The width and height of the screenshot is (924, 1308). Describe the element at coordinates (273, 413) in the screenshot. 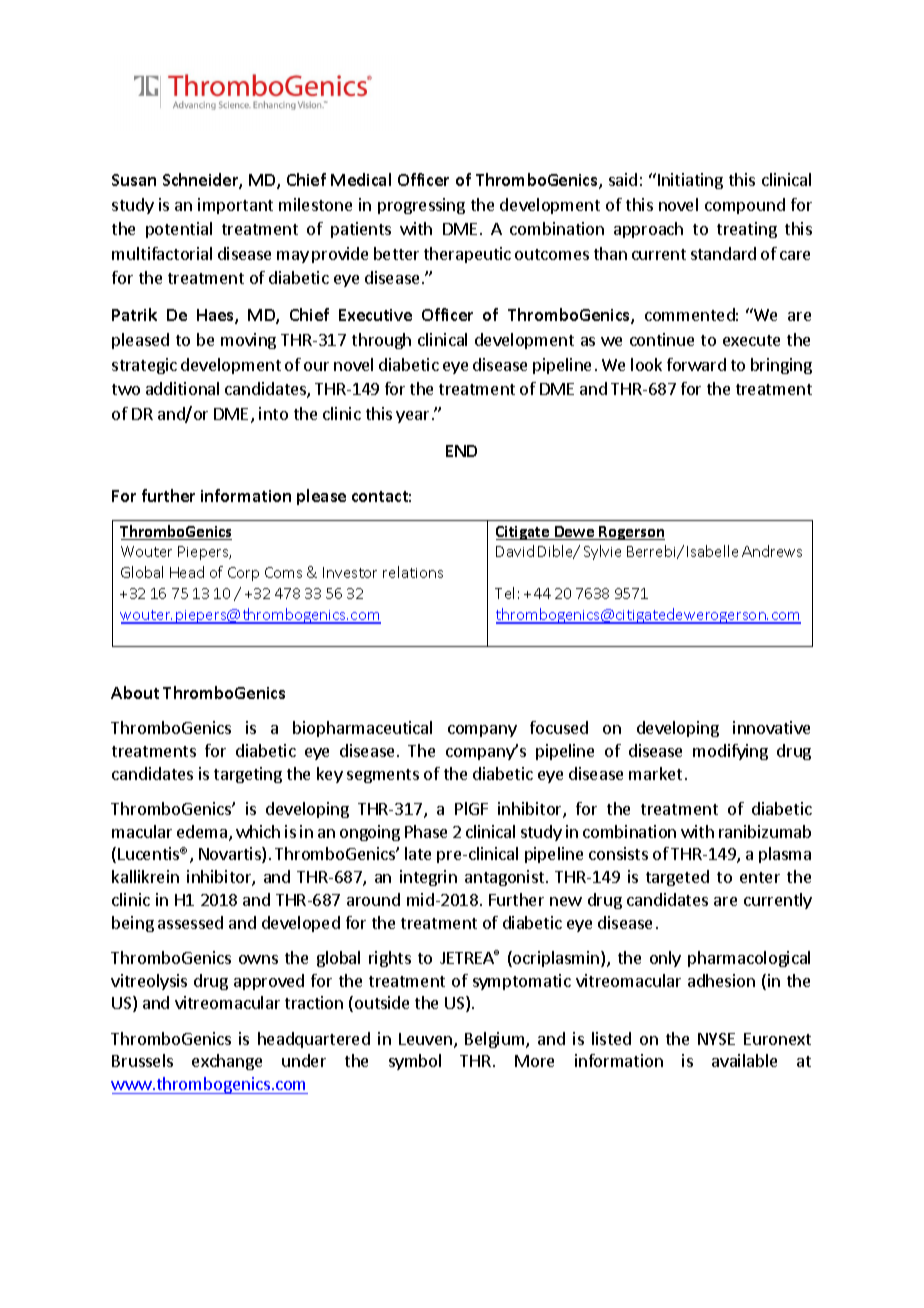

I see `into` at that location.
